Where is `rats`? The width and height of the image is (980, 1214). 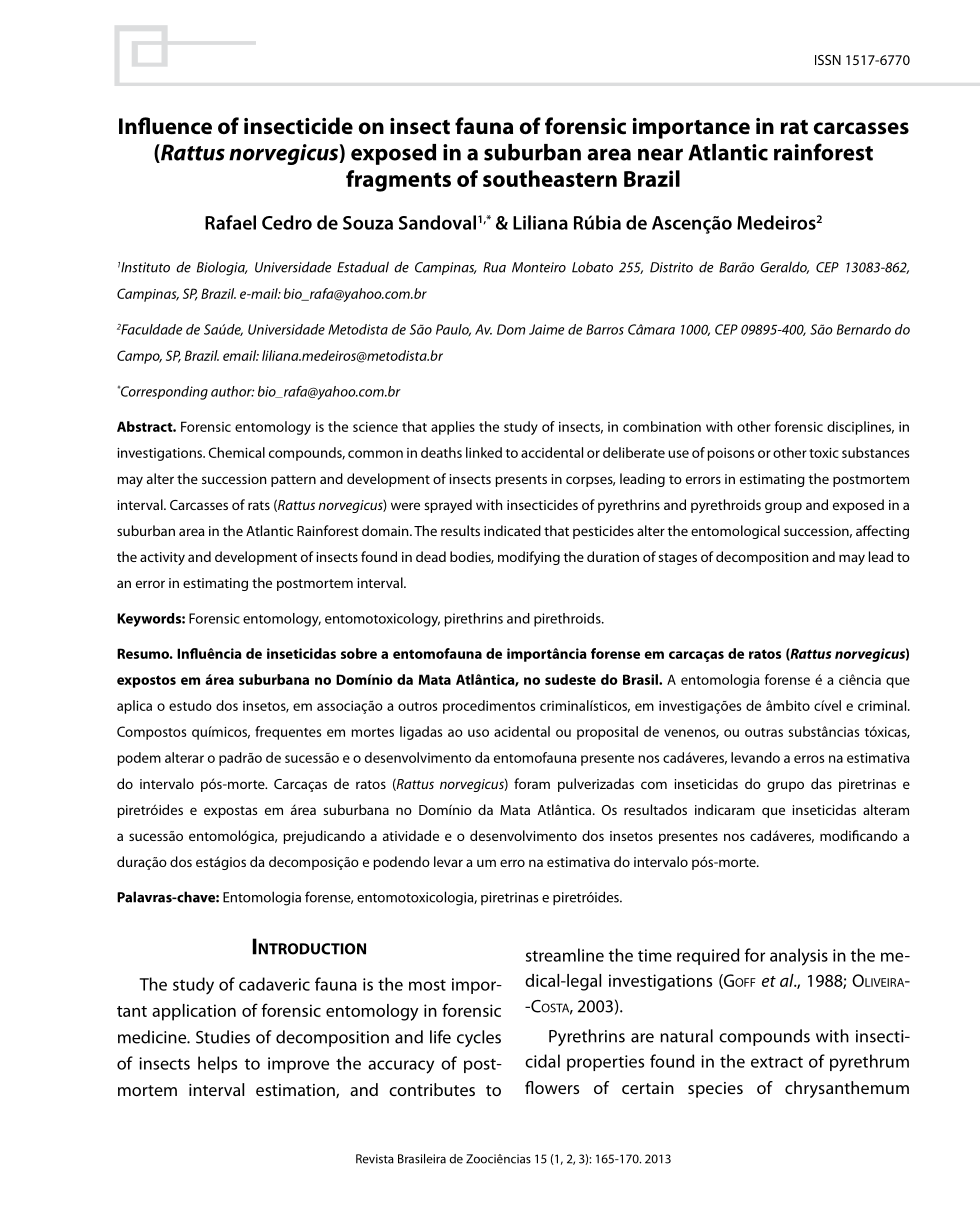
rats is located at coordinates (259, 505).
